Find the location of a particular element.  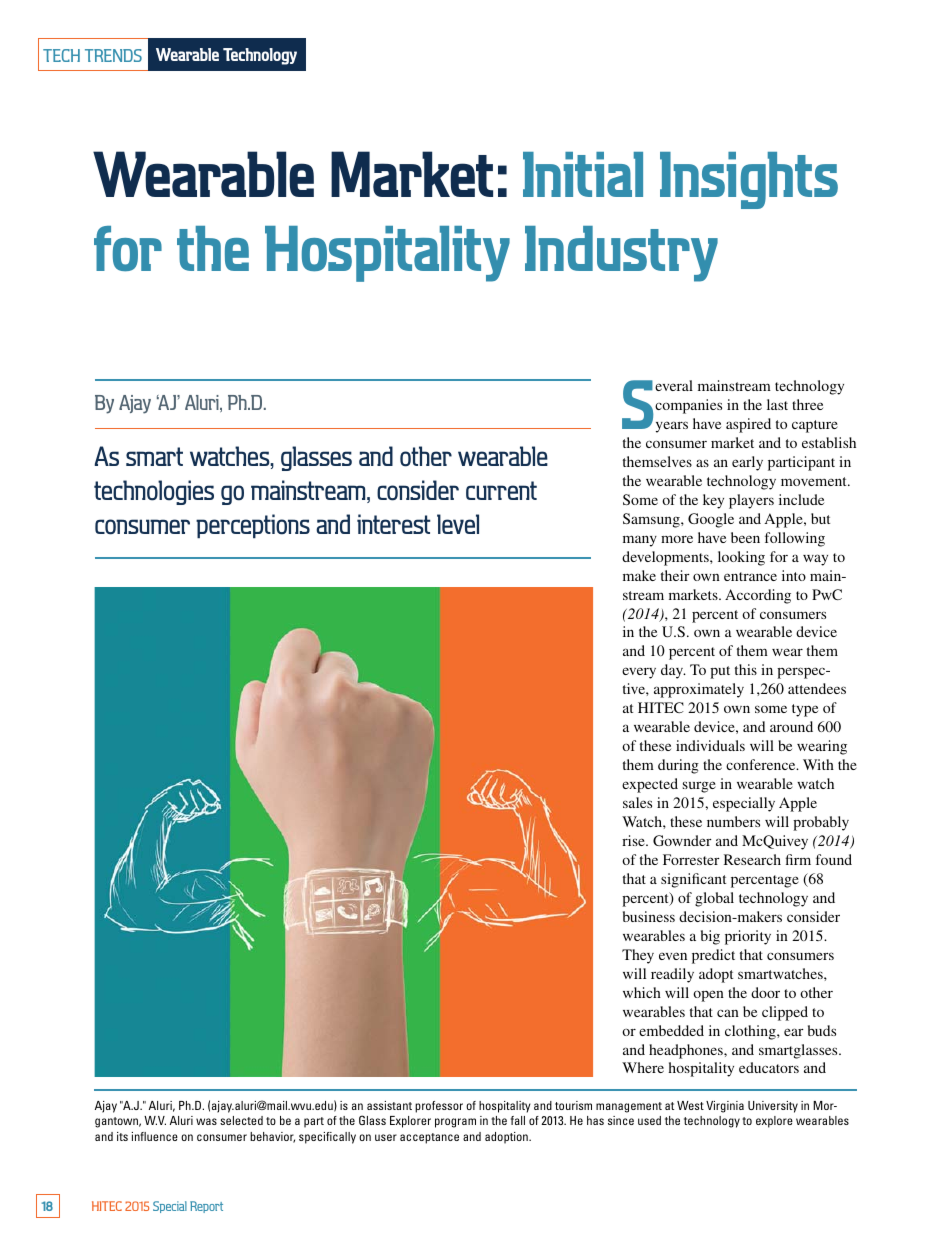

According is located at coordinates (758, 596).
